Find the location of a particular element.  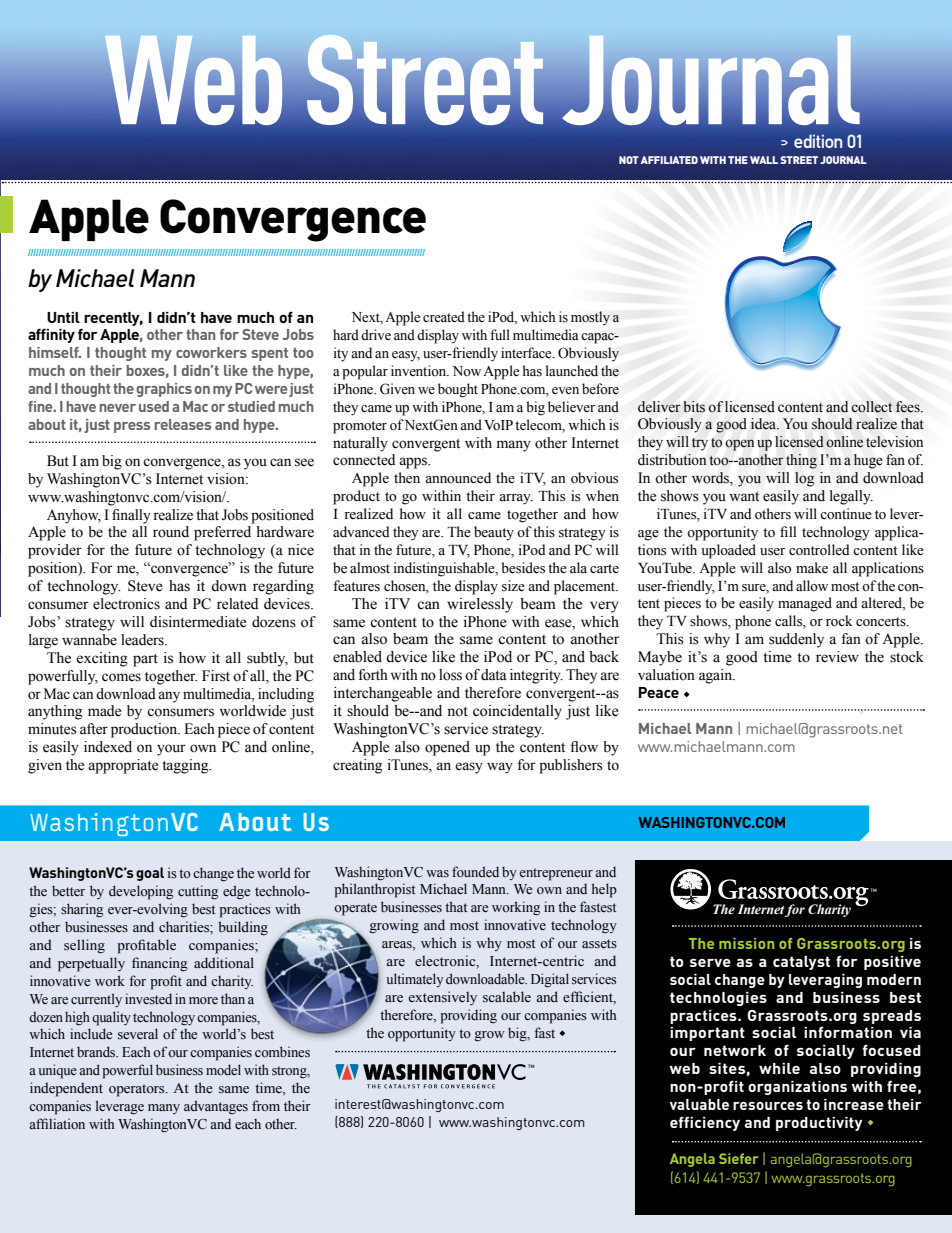

wirelessly is located at coordinates (480, 605).
